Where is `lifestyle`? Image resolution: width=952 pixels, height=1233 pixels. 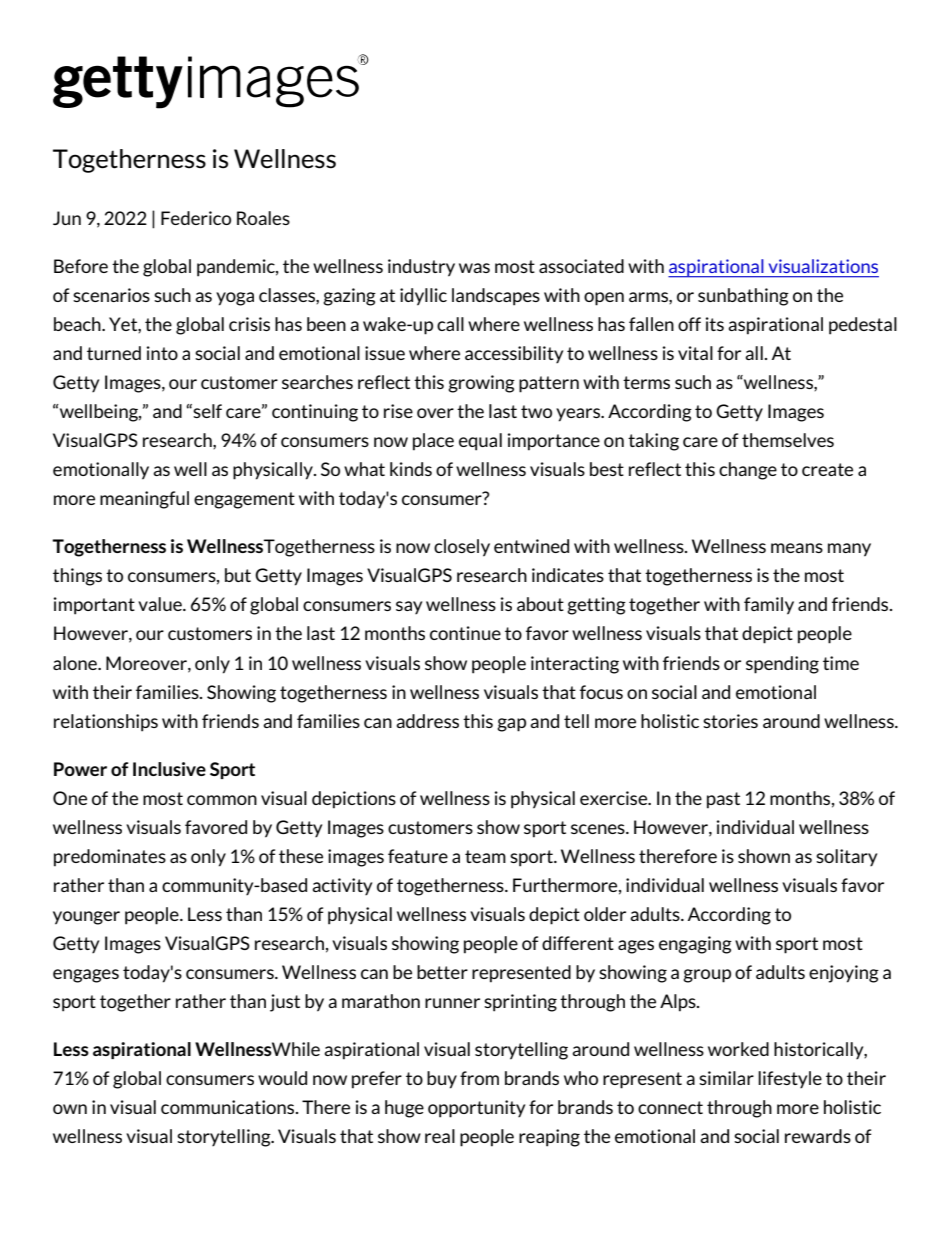
lifestyle is located at coordinates (790, 1079).
